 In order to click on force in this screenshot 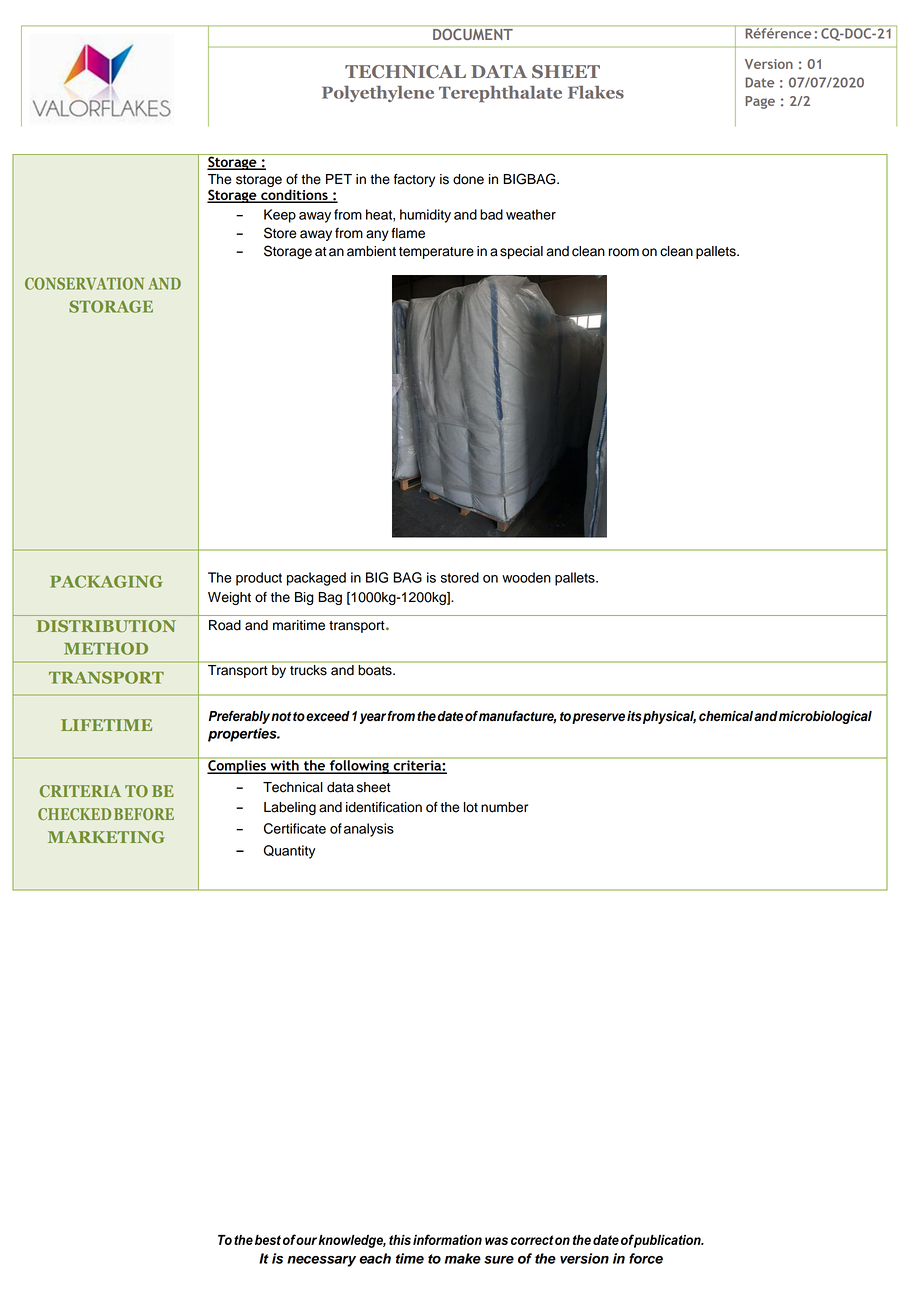, I will do `click(646, 1258)`.
